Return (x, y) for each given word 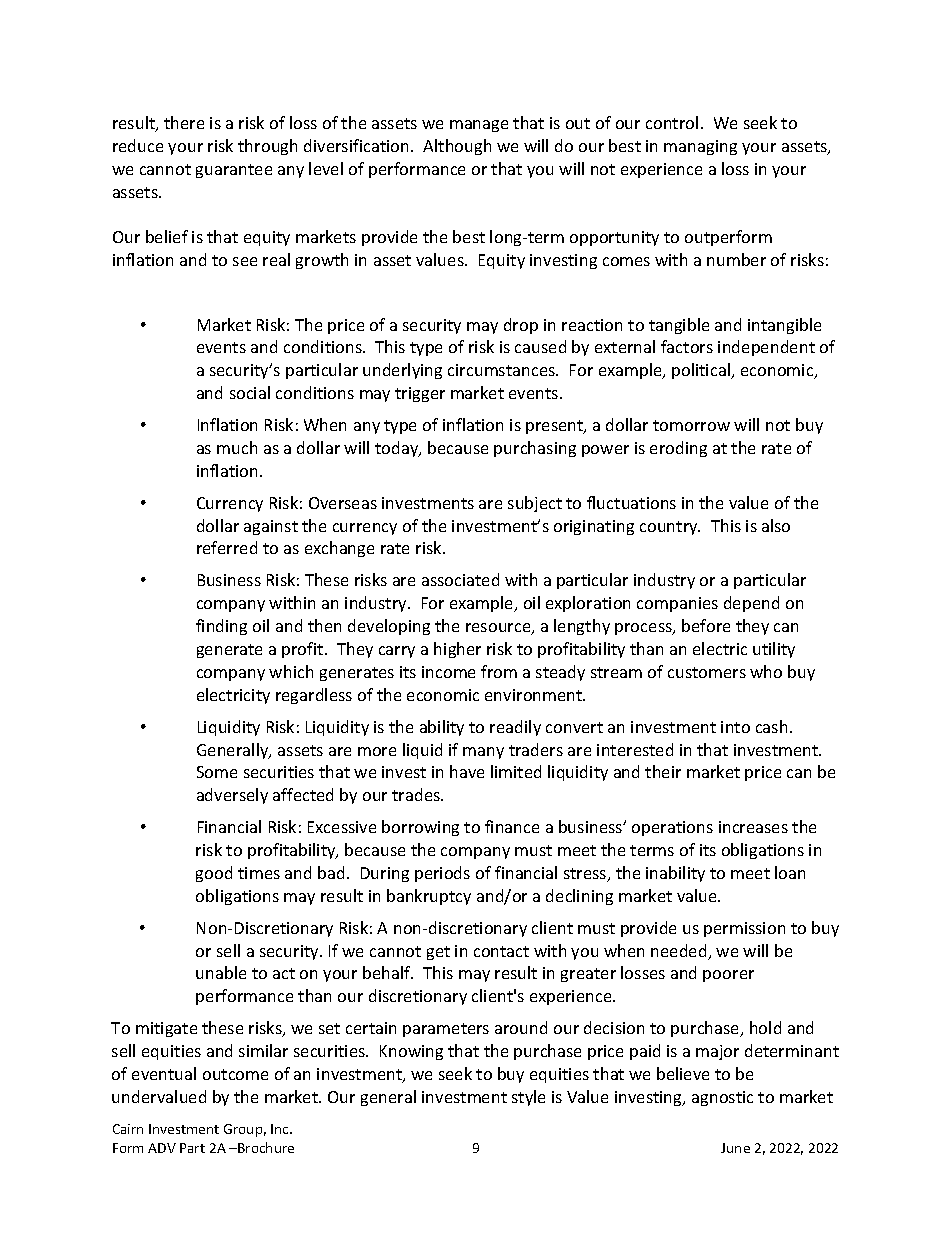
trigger (420, 394)
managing (700, 147)
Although (457, 147)
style (528, 1098)
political (702, 371)
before (706, 625)
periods (442, 874)
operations (672, 828)
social (250, 392)
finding (221, 627)
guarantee (234, 171)
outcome (235, 1074)
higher (457, 650)
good (214, 874)
